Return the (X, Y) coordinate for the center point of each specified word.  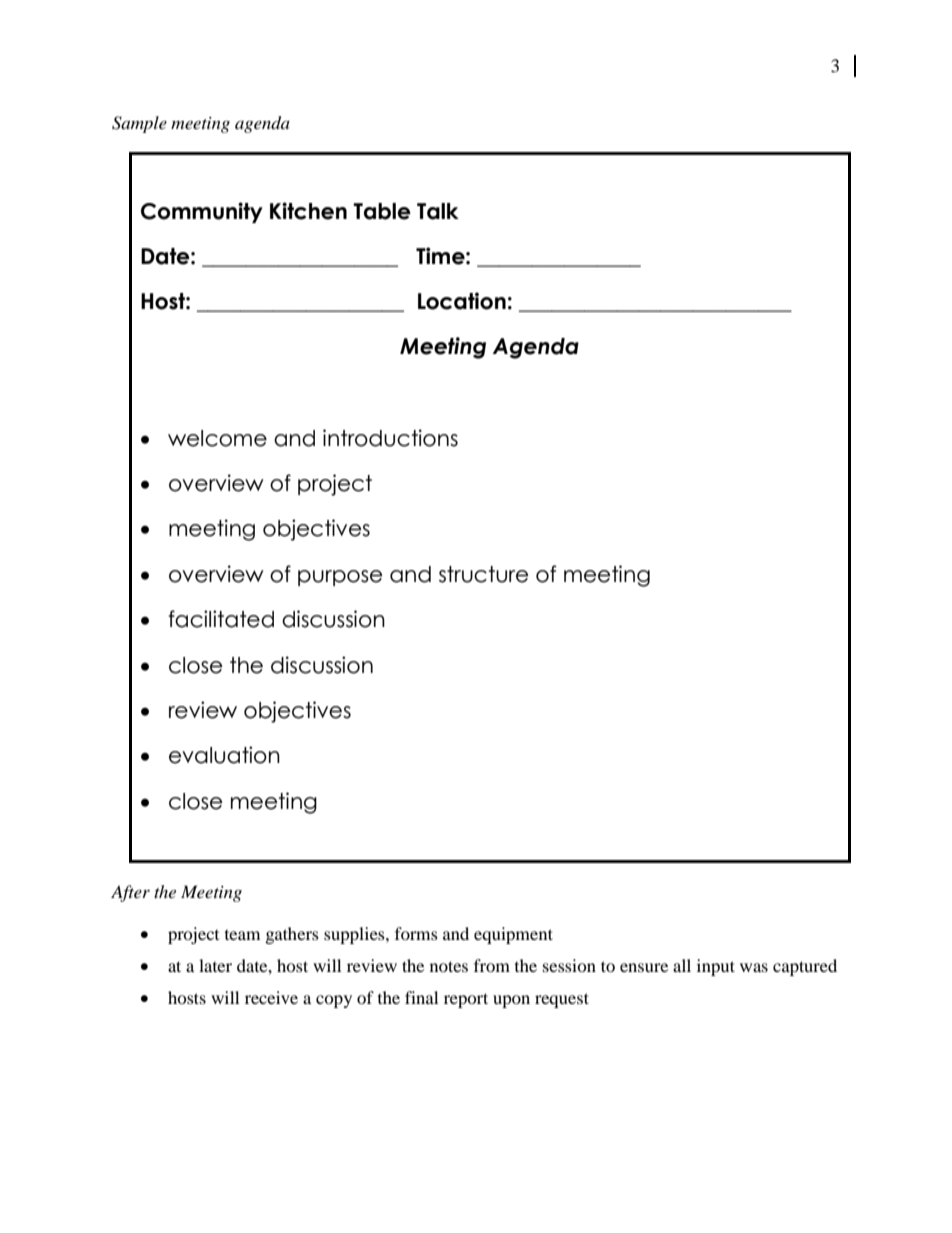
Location (462, 301)
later (215, 965)
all (682, 965)
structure (483, 574)
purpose (340, 578)
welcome (217, 438)
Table (382, 211)
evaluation (224, 755)
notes (449, 966)
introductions (390, 438)
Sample (139, 124)
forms (416, 933)
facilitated (221, 619)
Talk (438, 211)
